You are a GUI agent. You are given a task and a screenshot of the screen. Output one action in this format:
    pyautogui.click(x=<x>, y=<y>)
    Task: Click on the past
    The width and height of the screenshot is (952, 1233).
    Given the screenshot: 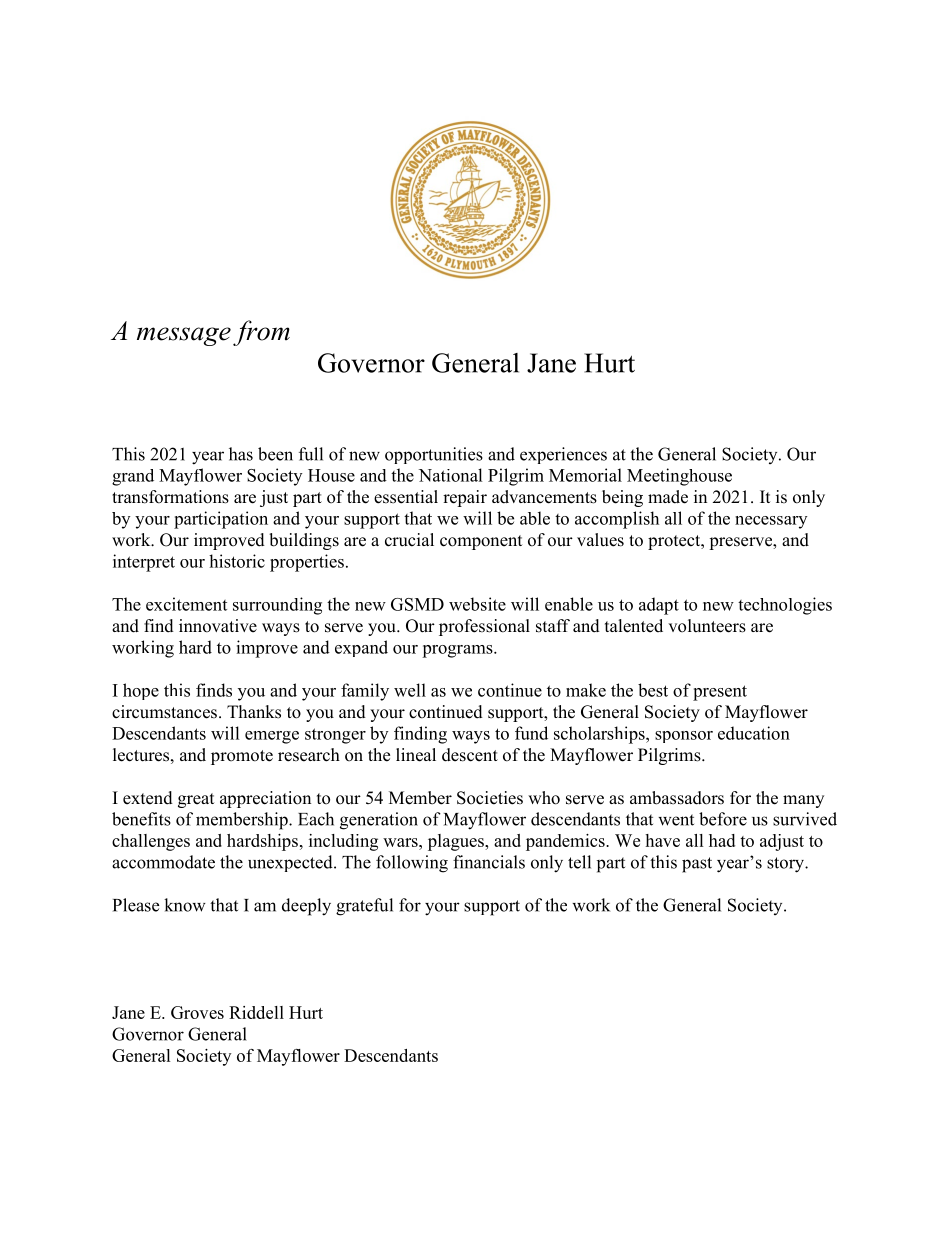 What is the action you would take?
    pyautogui.click(x=697, y=865)
